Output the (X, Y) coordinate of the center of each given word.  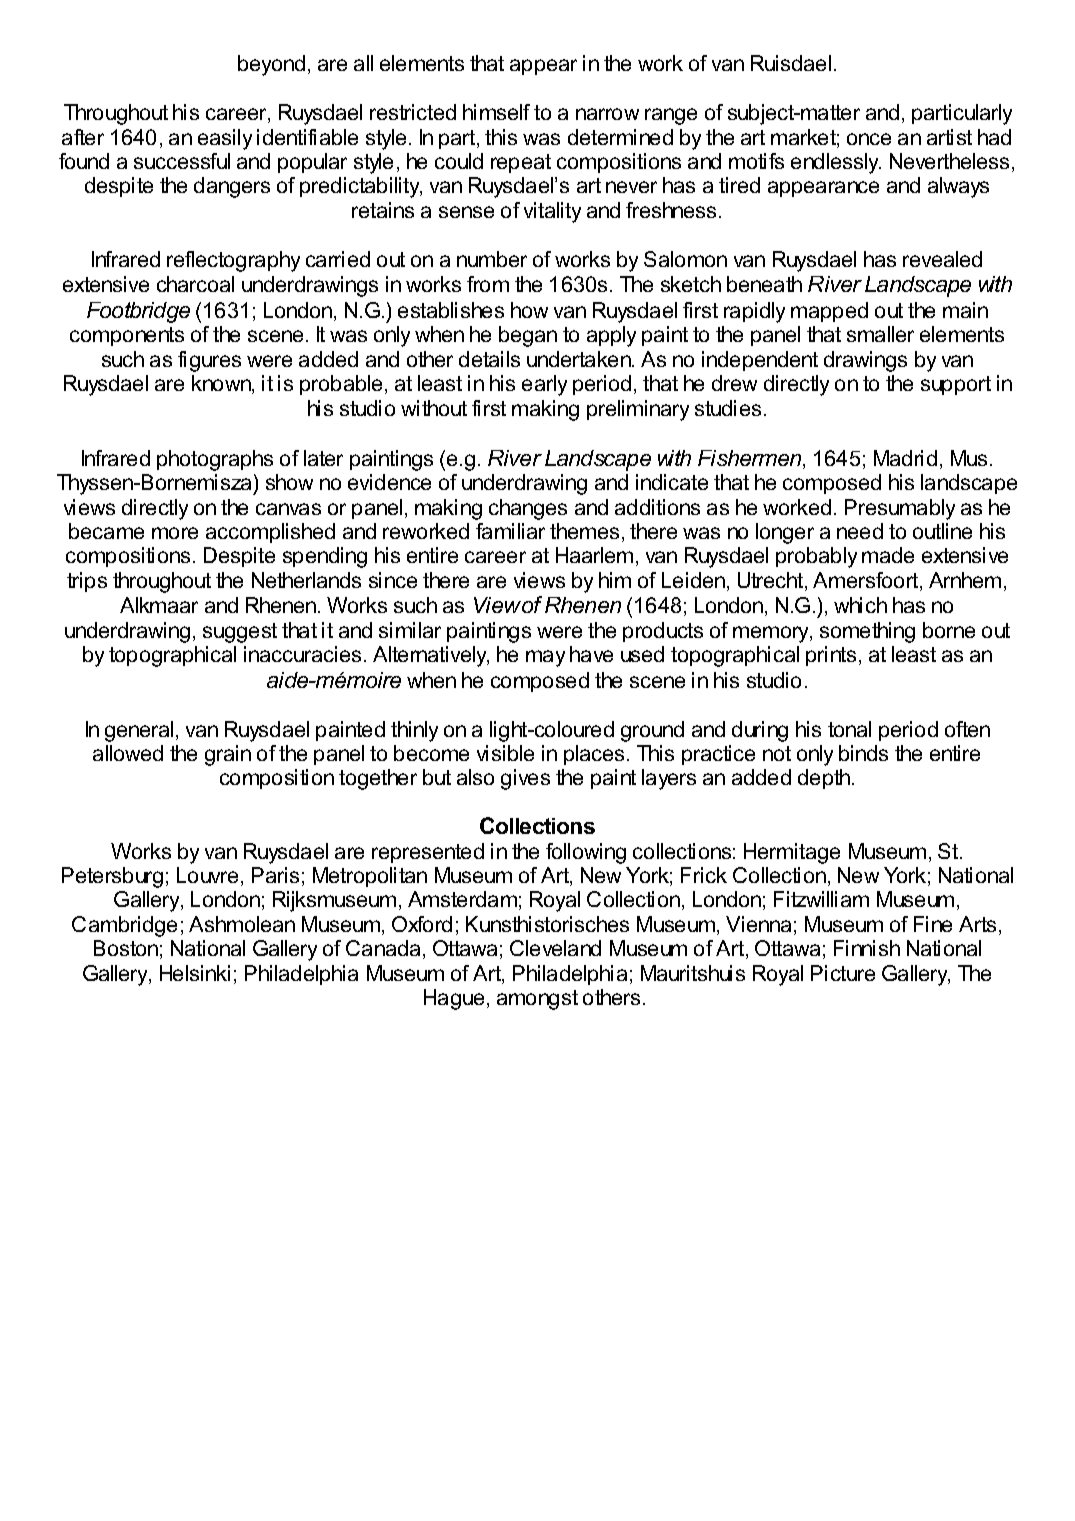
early (544, 385)
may (545, 658)
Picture (843, 973)
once (869, 139)
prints (831, 656)
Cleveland (555, 948)
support (956, 385)
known (222, 384)
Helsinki (195, 973)
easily (225, 139)
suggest (240, 633)
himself (496, 112)
